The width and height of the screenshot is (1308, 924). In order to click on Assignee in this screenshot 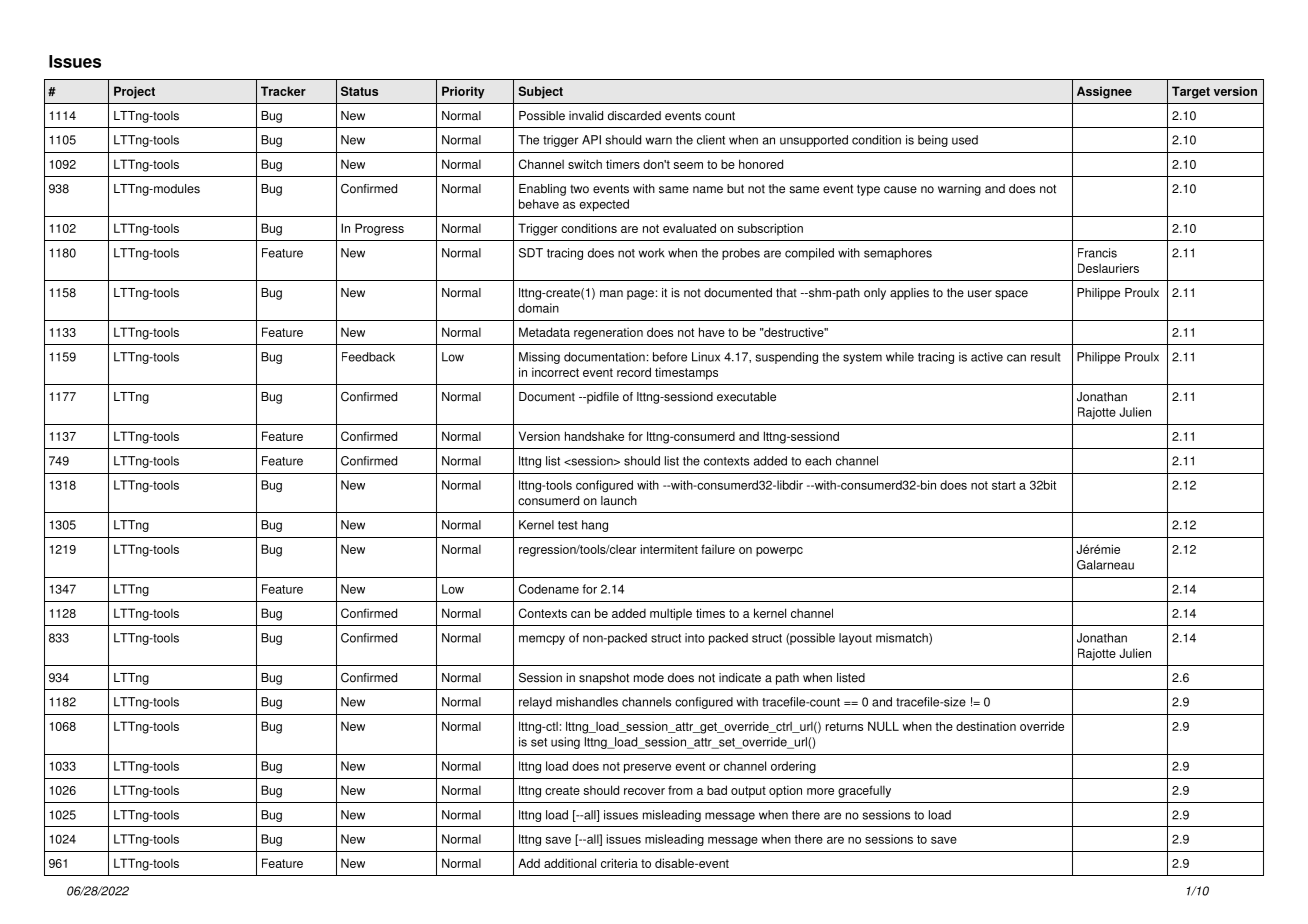, I will do `click(1104, 92)`.
